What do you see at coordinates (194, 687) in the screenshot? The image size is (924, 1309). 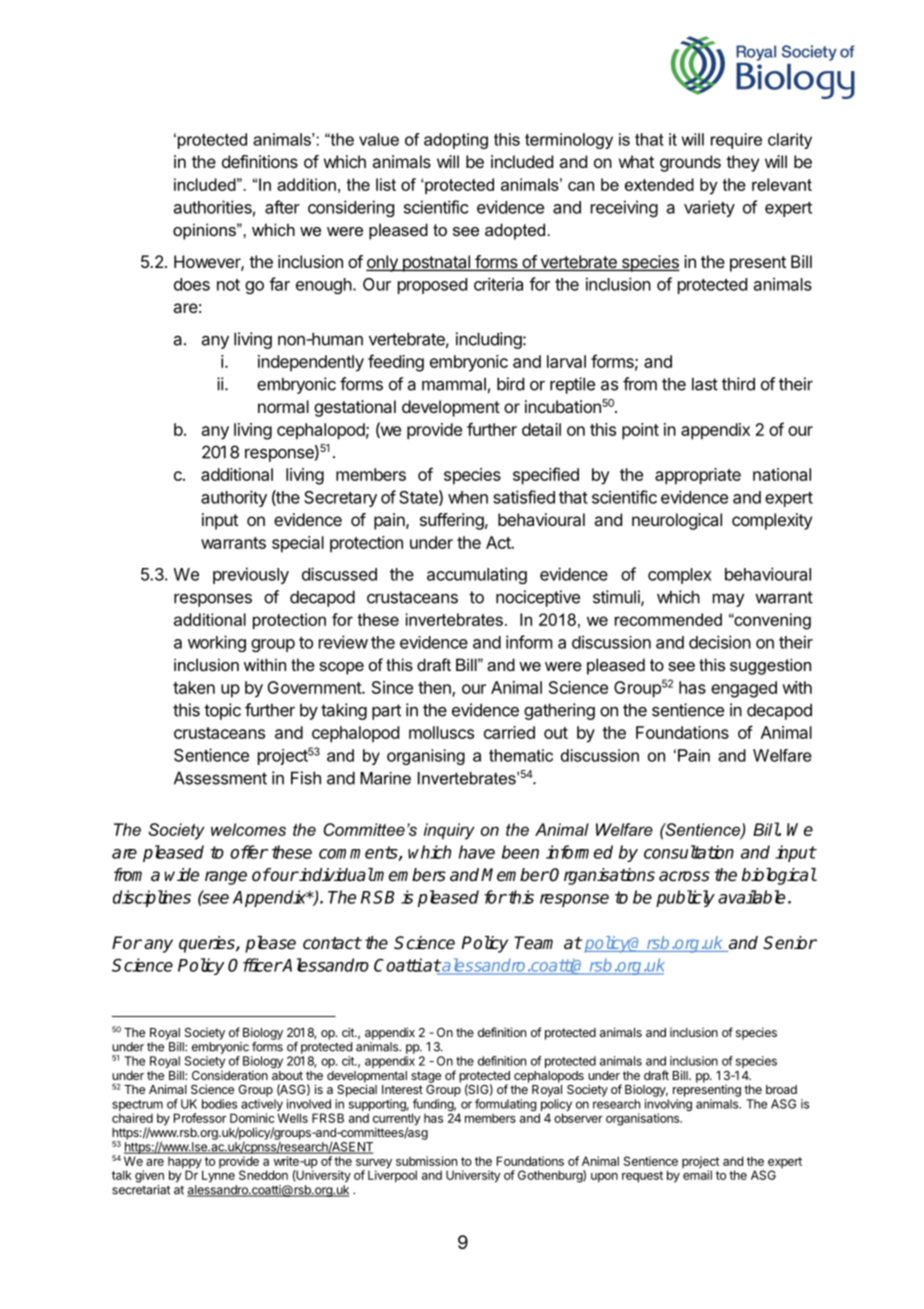 I see `taken` at bounding box center [194, 687].
